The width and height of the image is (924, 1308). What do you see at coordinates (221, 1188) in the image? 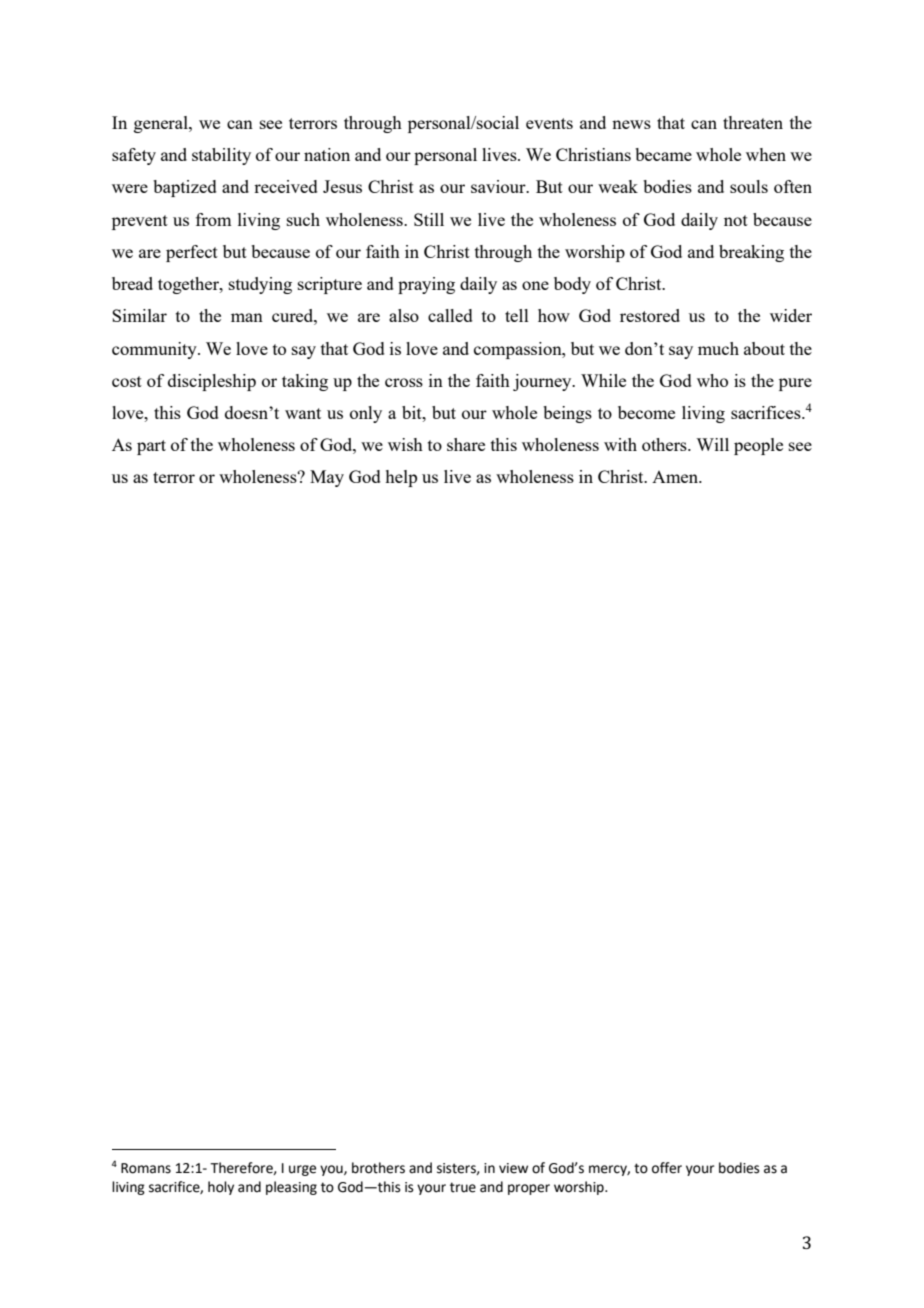
I see `holy` at bounding box center [221, 1188].
